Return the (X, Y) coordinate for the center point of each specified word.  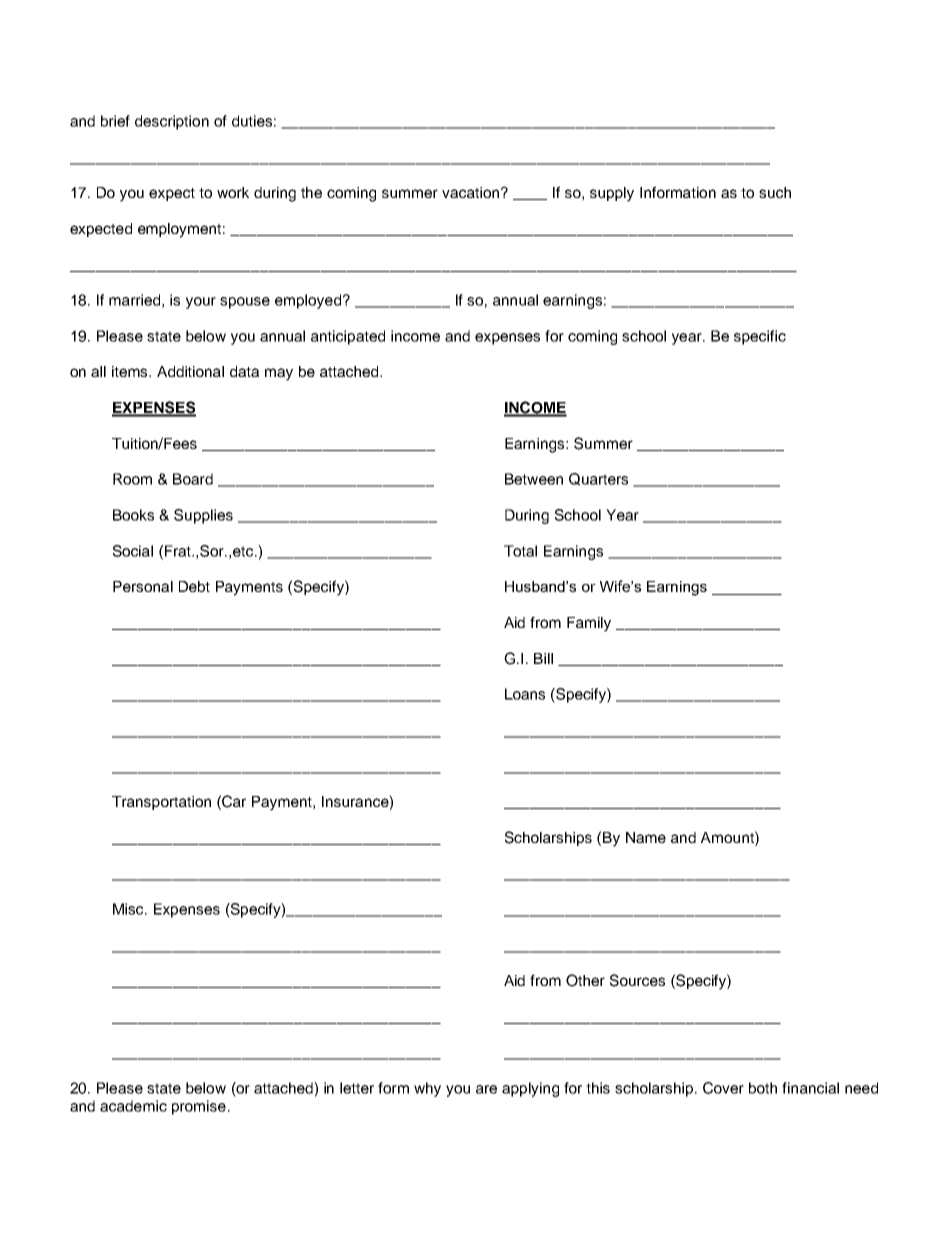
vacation (472, 192)
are (486, 1089)
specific (760, 337)
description (172, 122)
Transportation (161, 803)
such (775, 192)
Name (646, 837)
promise (199, 1107)
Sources (637, 980)
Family (589, 624)
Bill (543, 658)
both (763, 1088)
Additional (190, 371)
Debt (194, 586)
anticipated (348, 337)
